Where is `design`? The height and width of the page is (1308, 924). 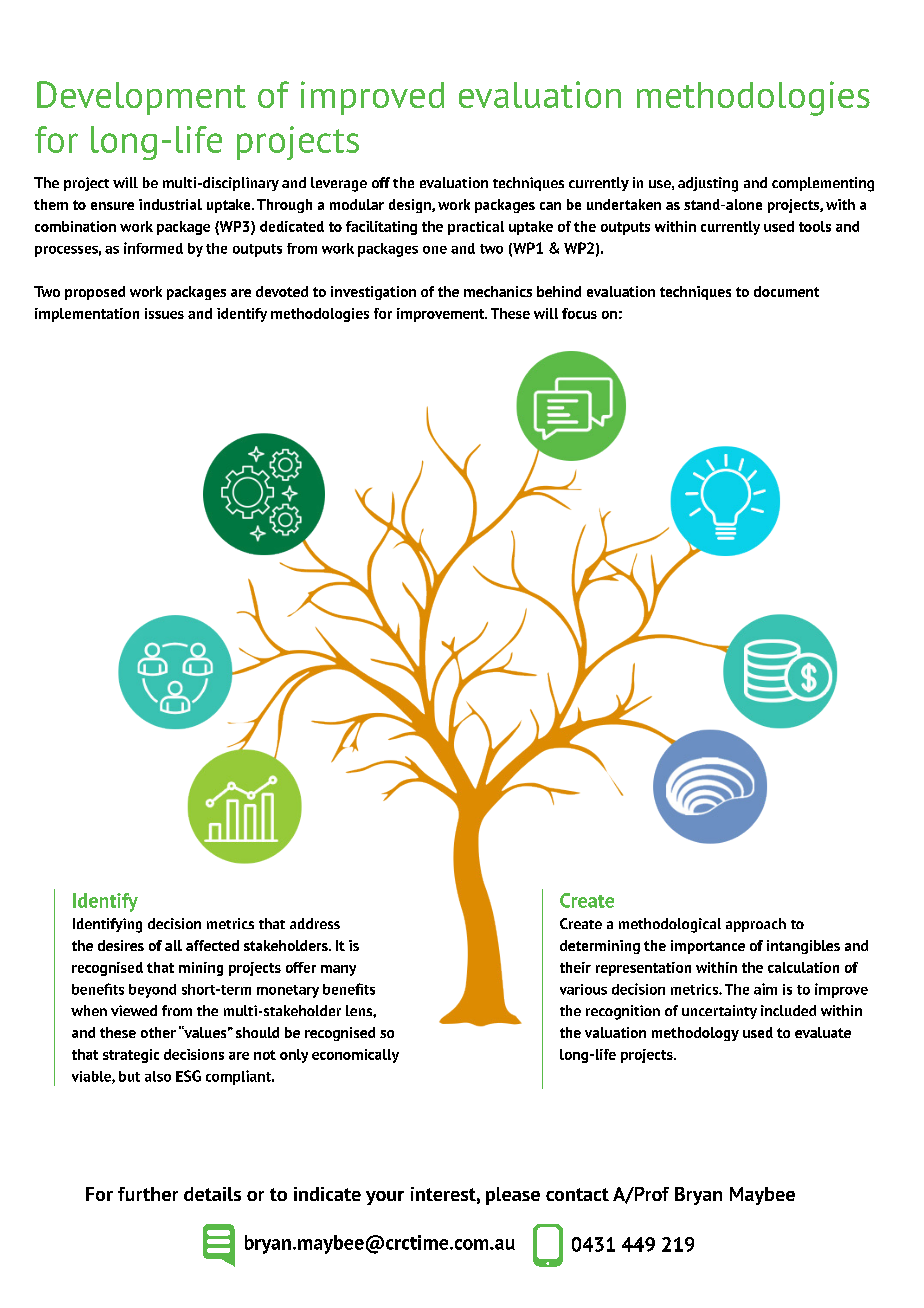
design is located at coordinates (411, 206).
